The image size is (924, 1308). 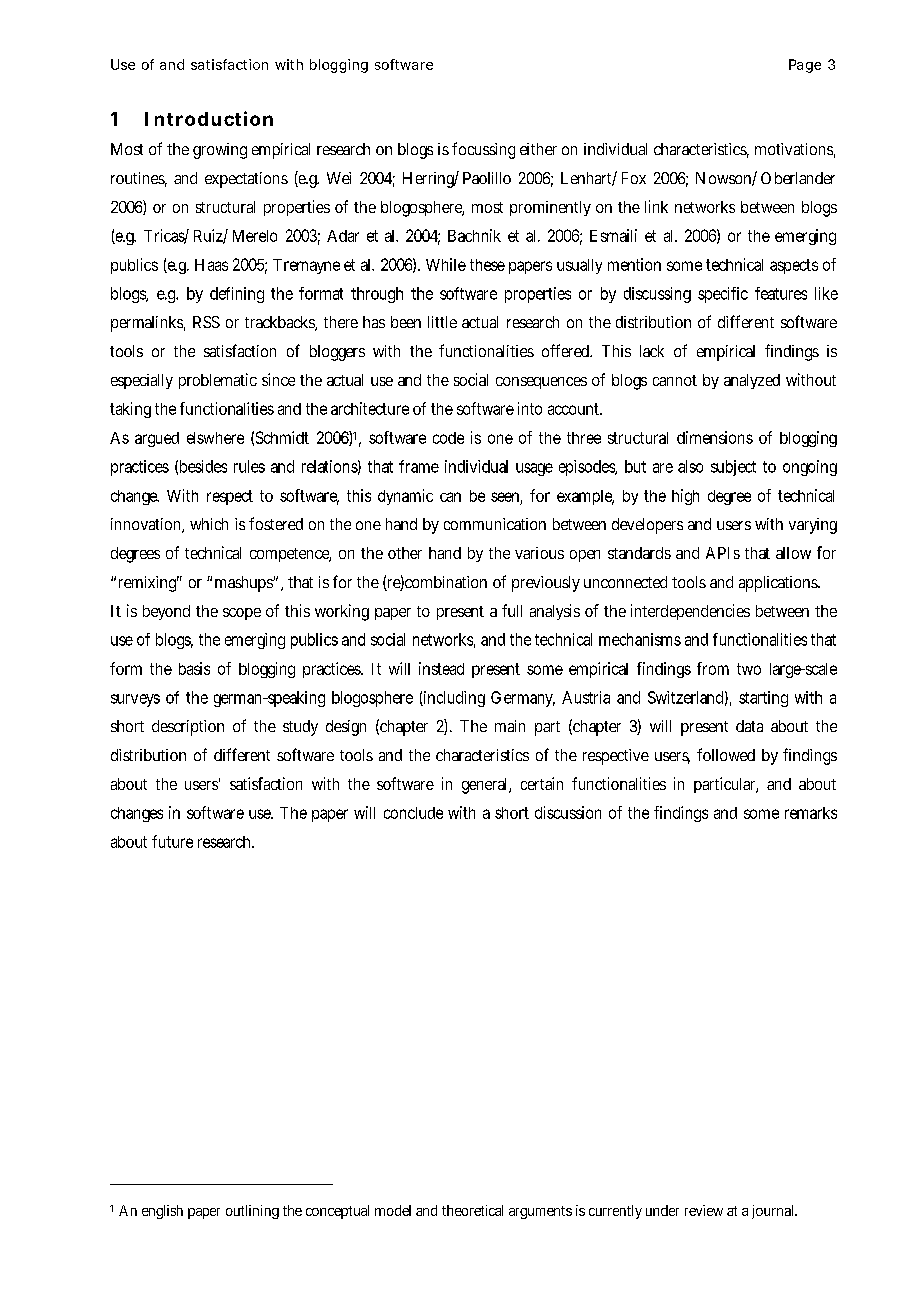 I want to click on Page, so click(x=805, y=66).
